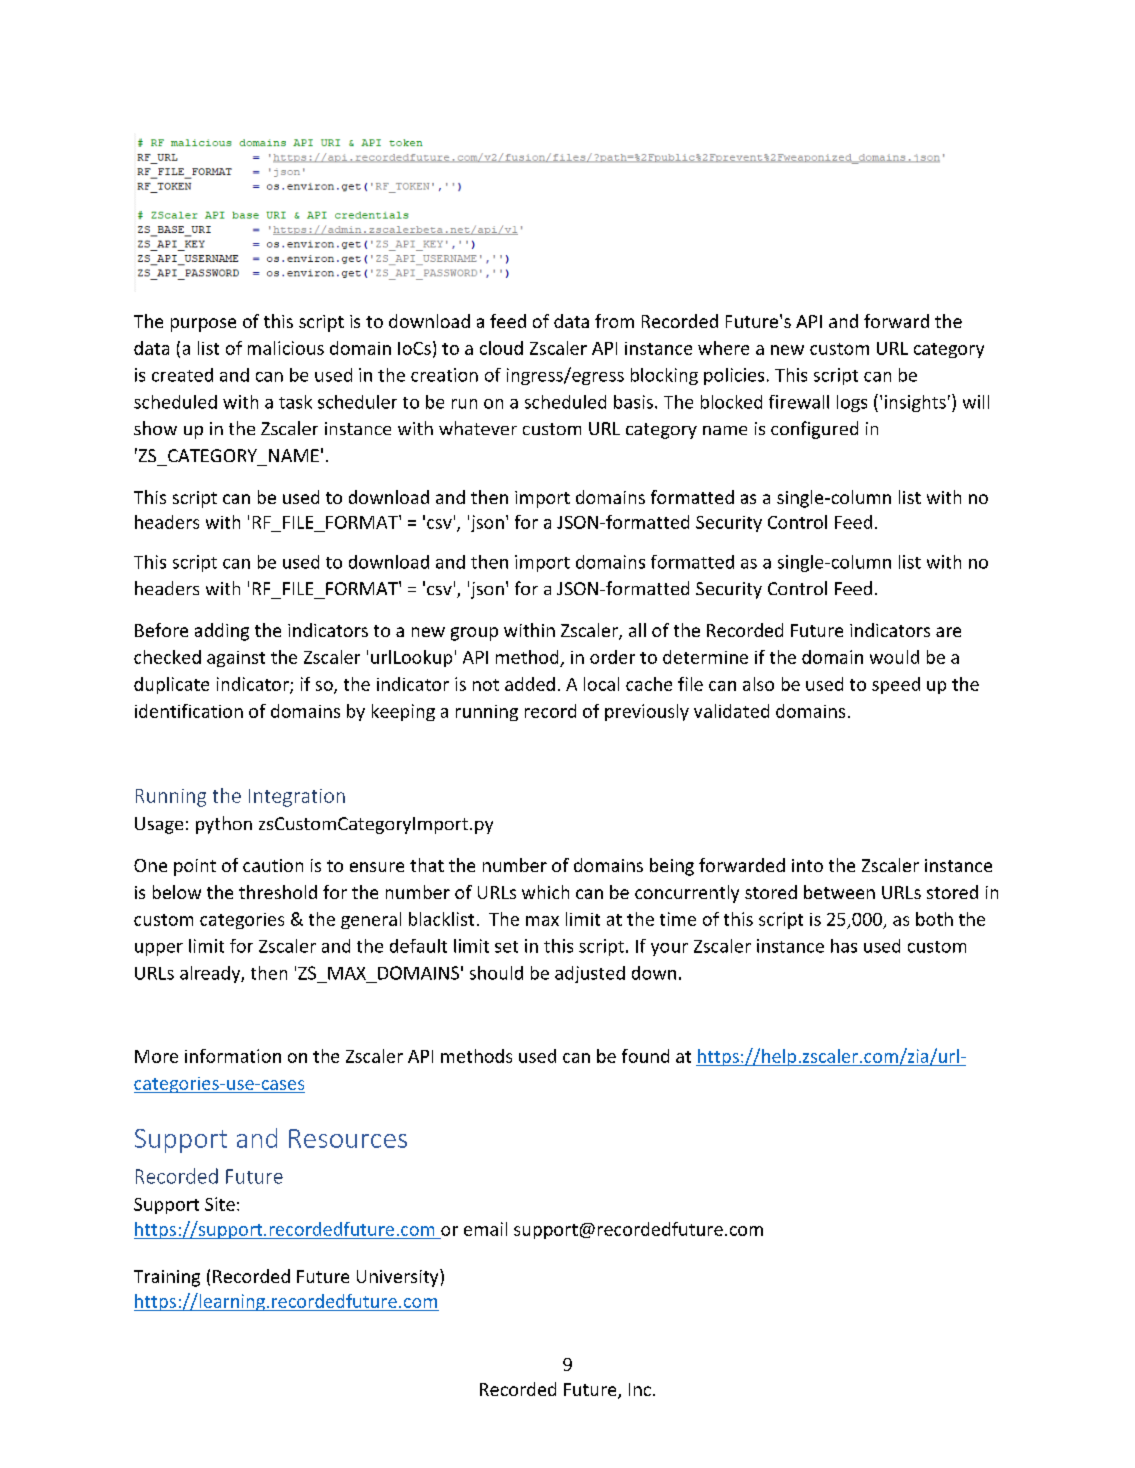 The image size is (1135, 1468). I want to click on malicious, so click(286, 348).
